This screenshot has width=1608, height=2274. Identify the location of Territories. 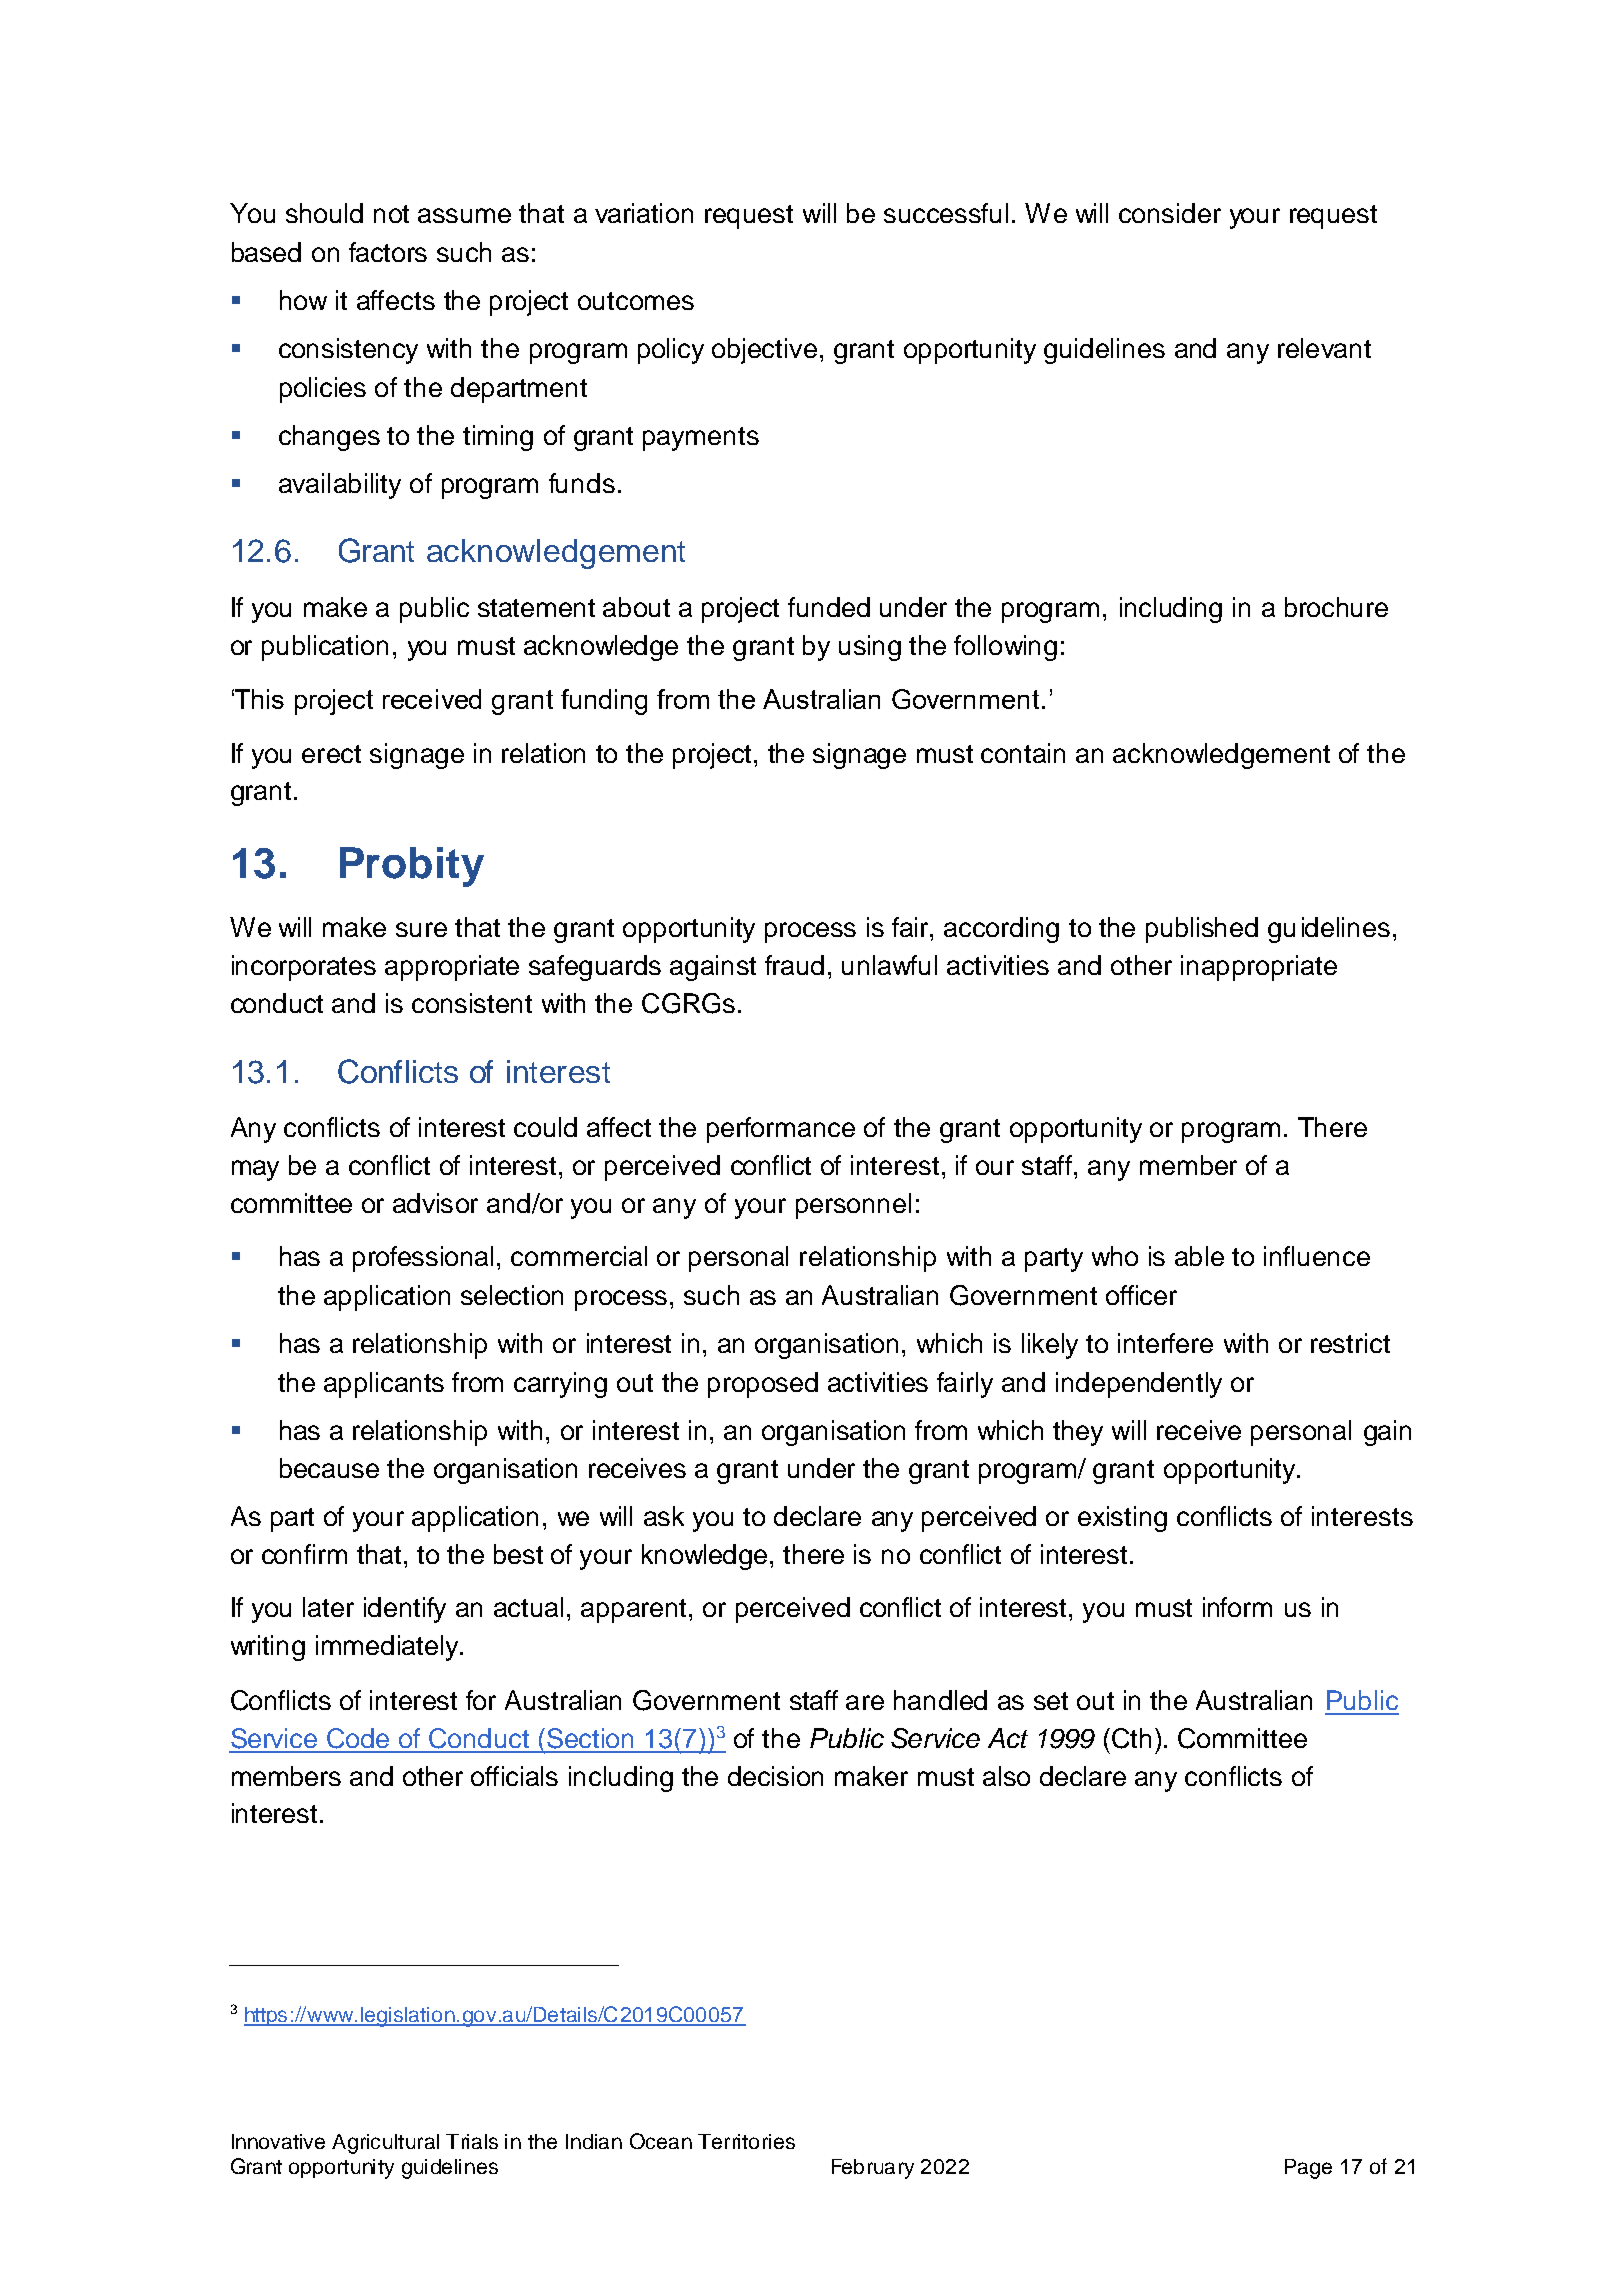
(746, 2141).
